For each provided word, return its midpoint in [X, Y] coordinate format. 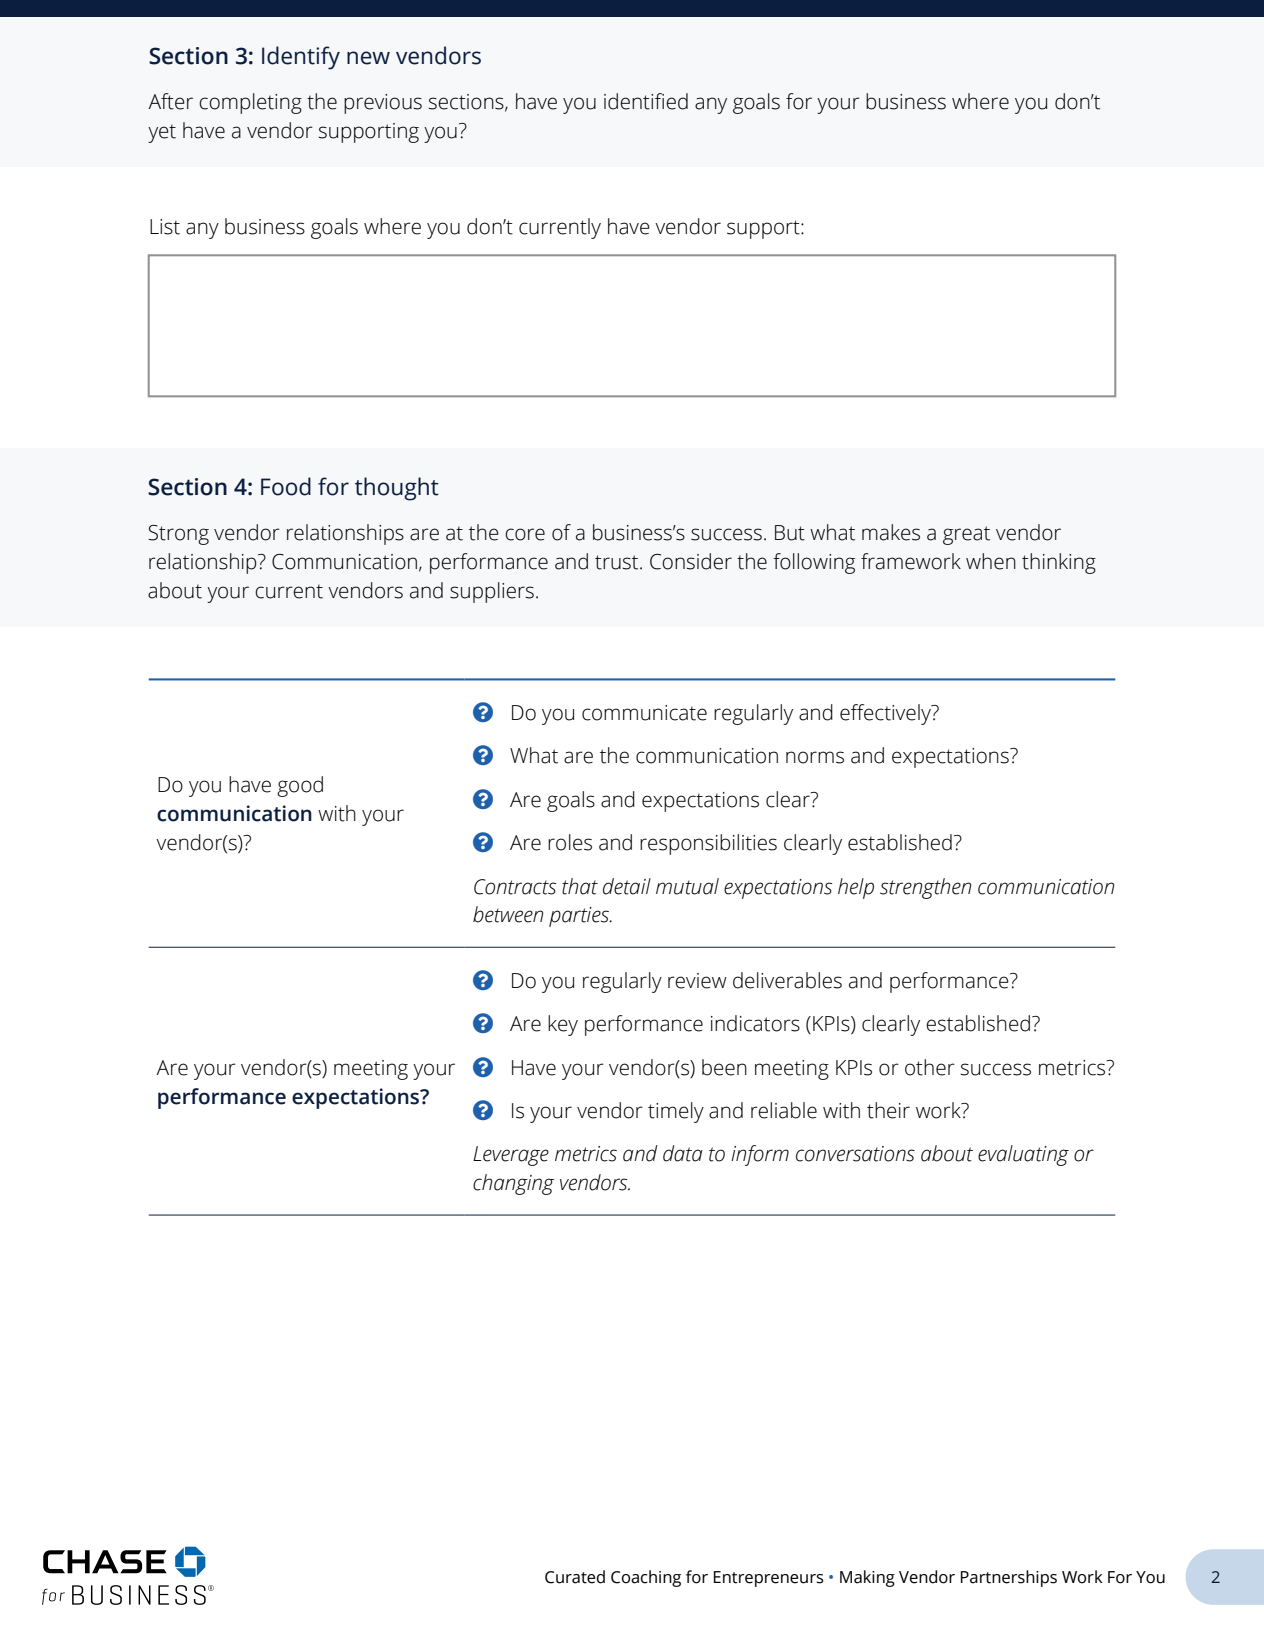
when [991, 561]
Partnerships [1009, 1578]
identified [646, 101]
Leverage [511, 1156]
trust [618, 562]
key [563, 1025]
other [930, 1067]
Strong [178, 535]
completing [250, 103]
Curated [575, 1577]
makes [891, 532]
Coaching [646, 1578]
